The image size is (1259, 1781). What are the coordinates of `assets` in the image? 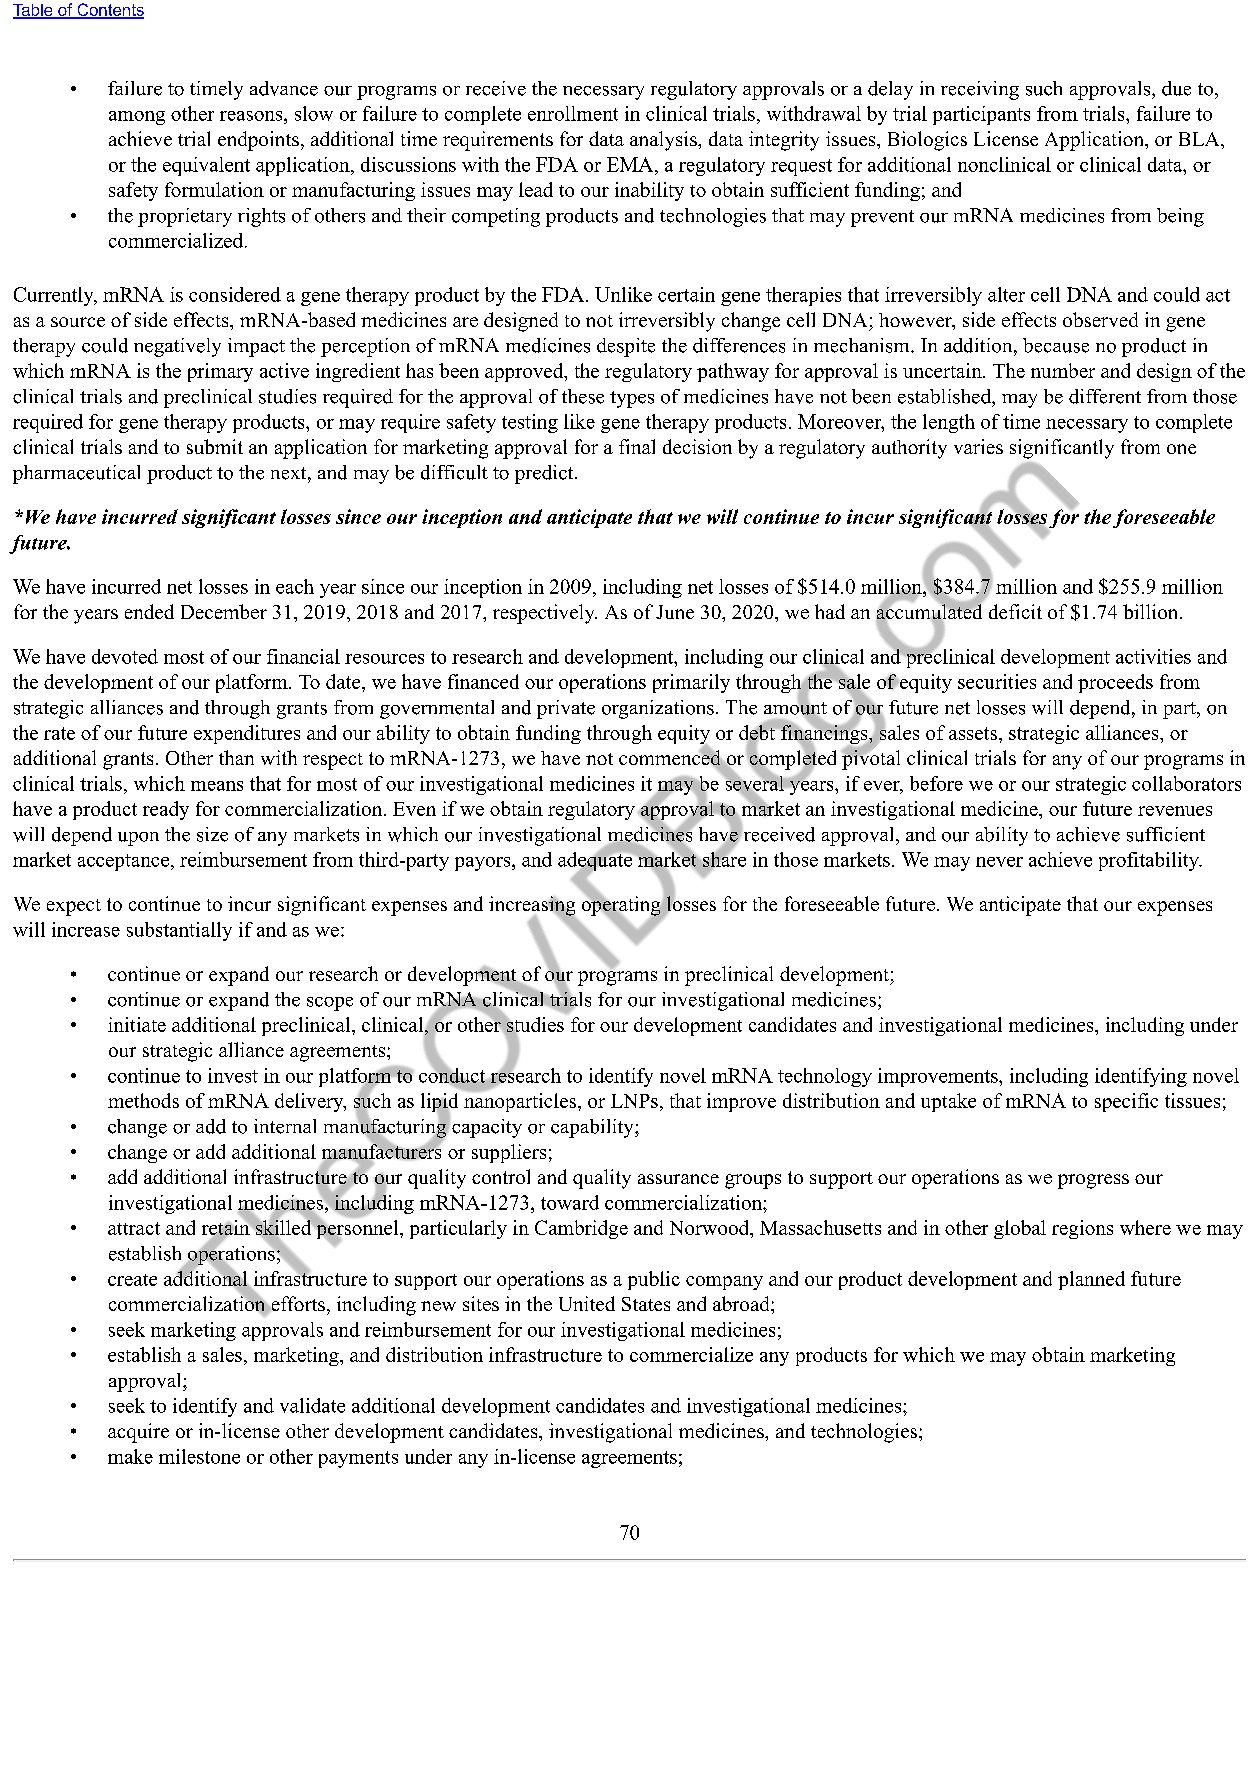 It's located at (973, 733).
